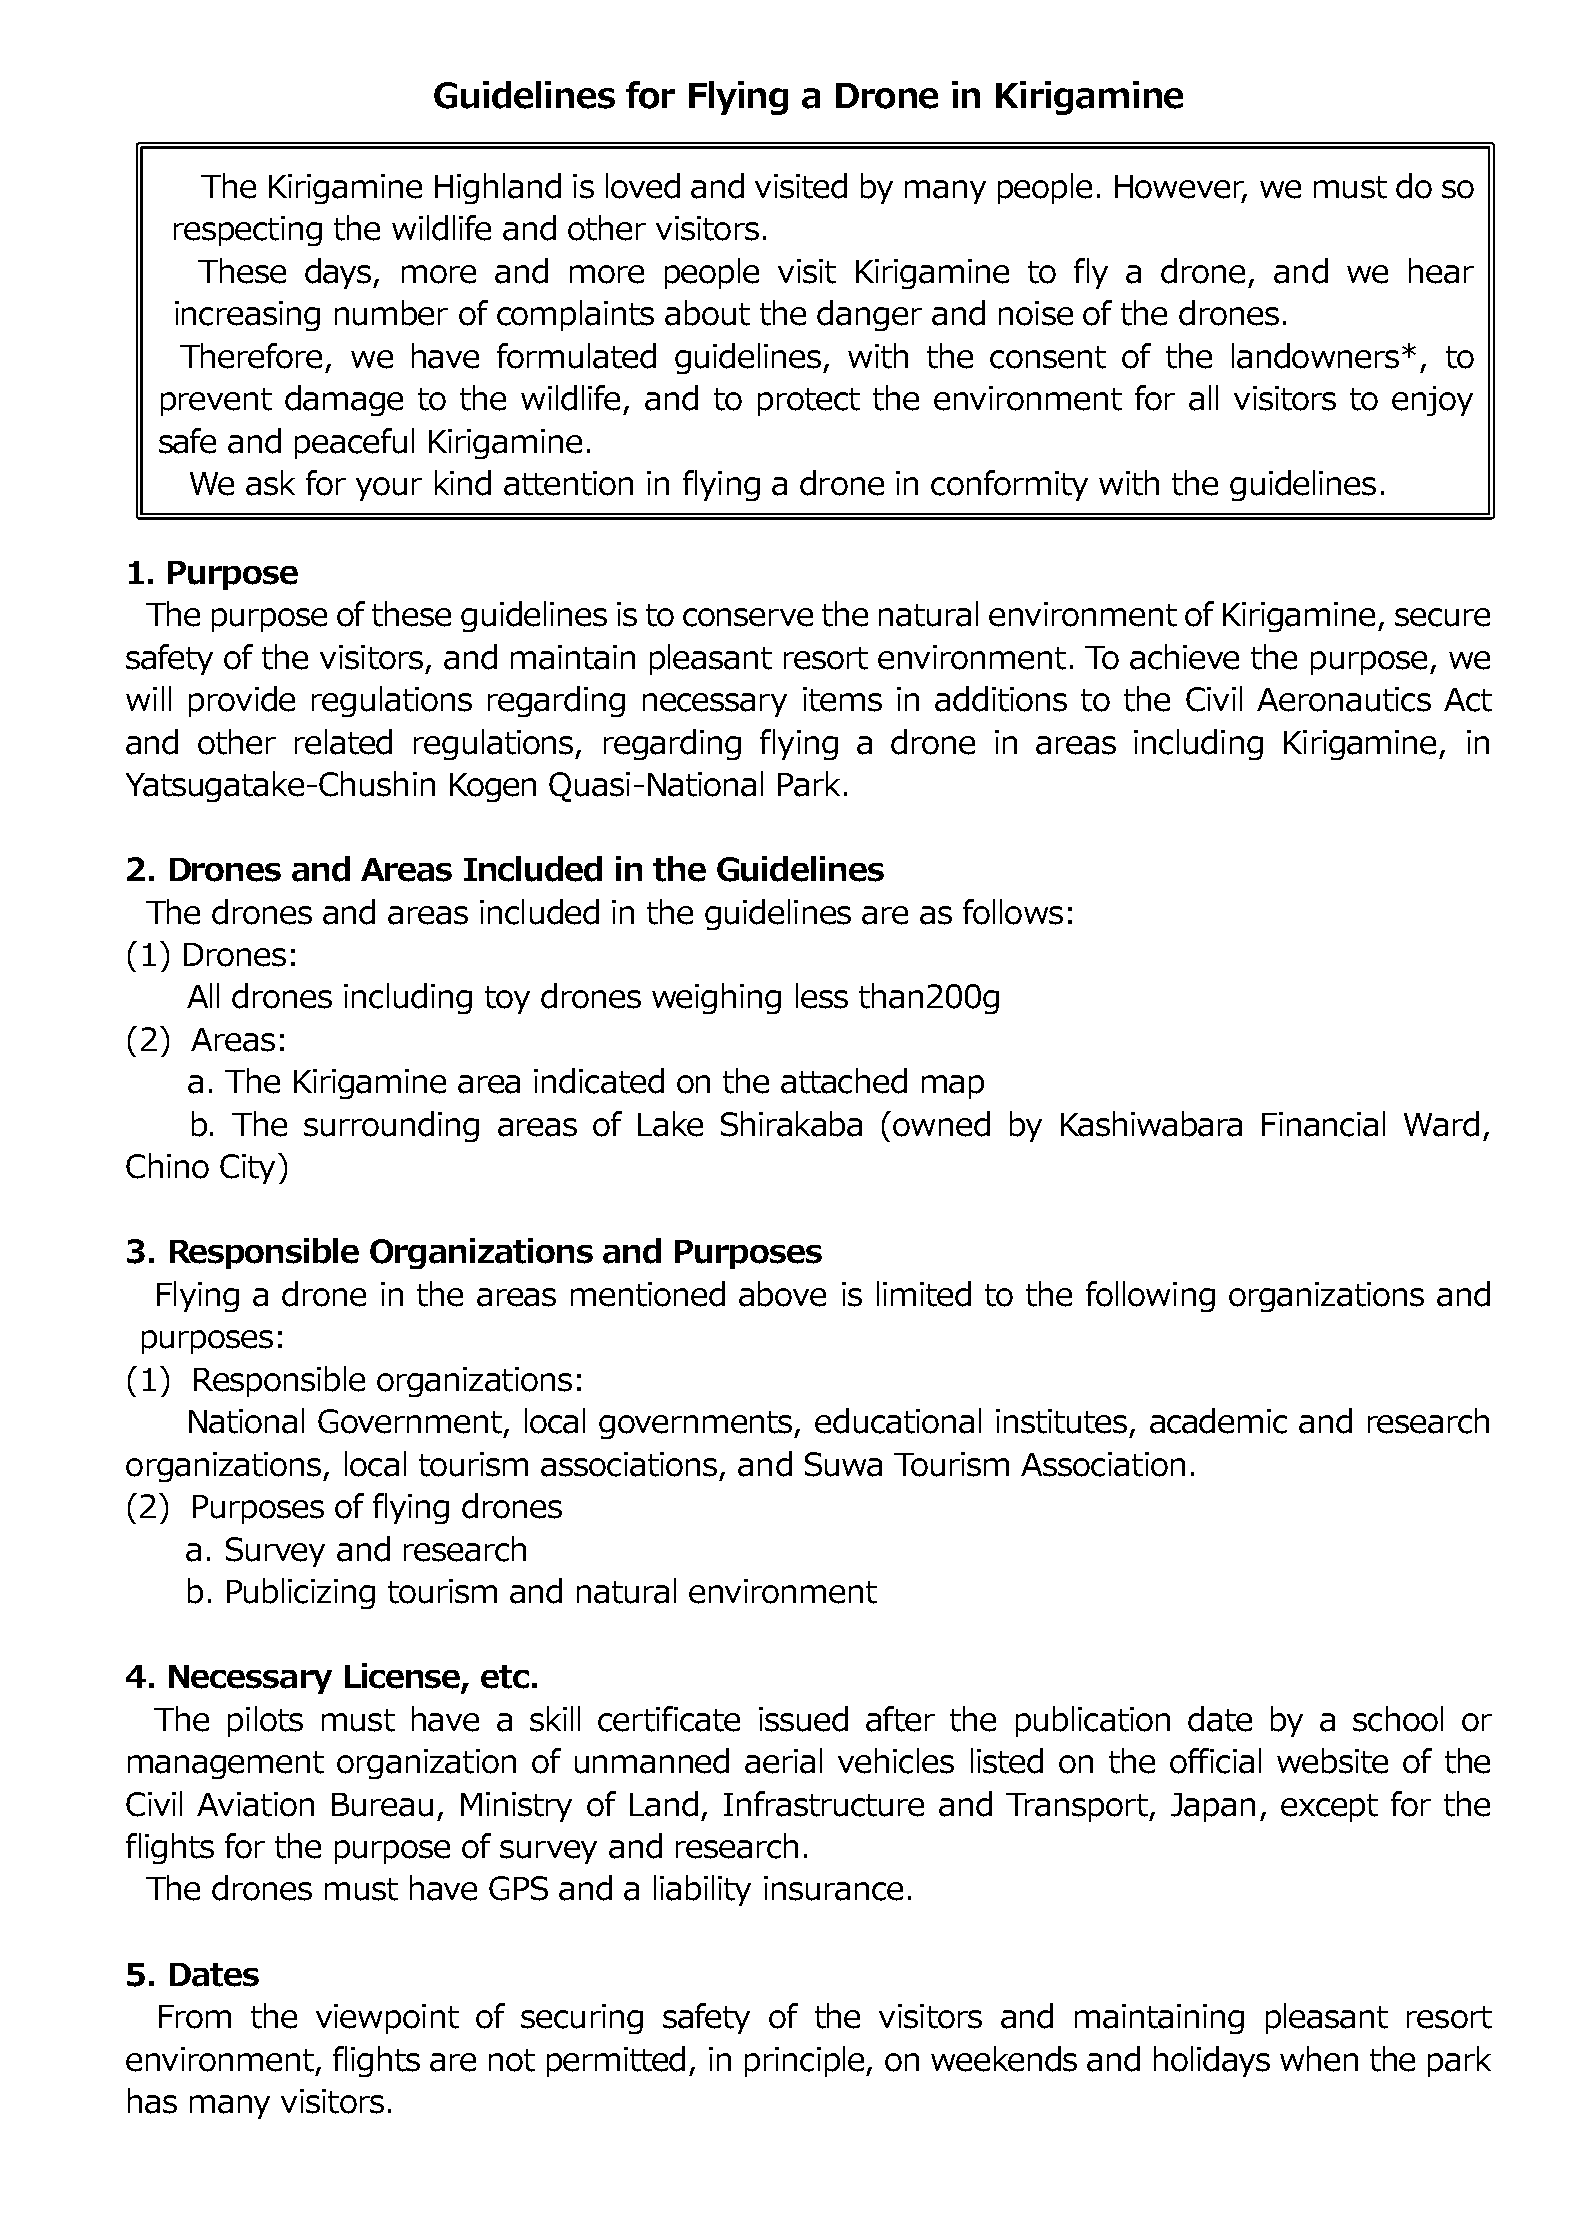 Image resolution: width=1580 pixels, height=2235 pixels. What do you see at coordinates (803, 1719) in the screenshot?
I see `issued` at bounding box center [803, 1719].
